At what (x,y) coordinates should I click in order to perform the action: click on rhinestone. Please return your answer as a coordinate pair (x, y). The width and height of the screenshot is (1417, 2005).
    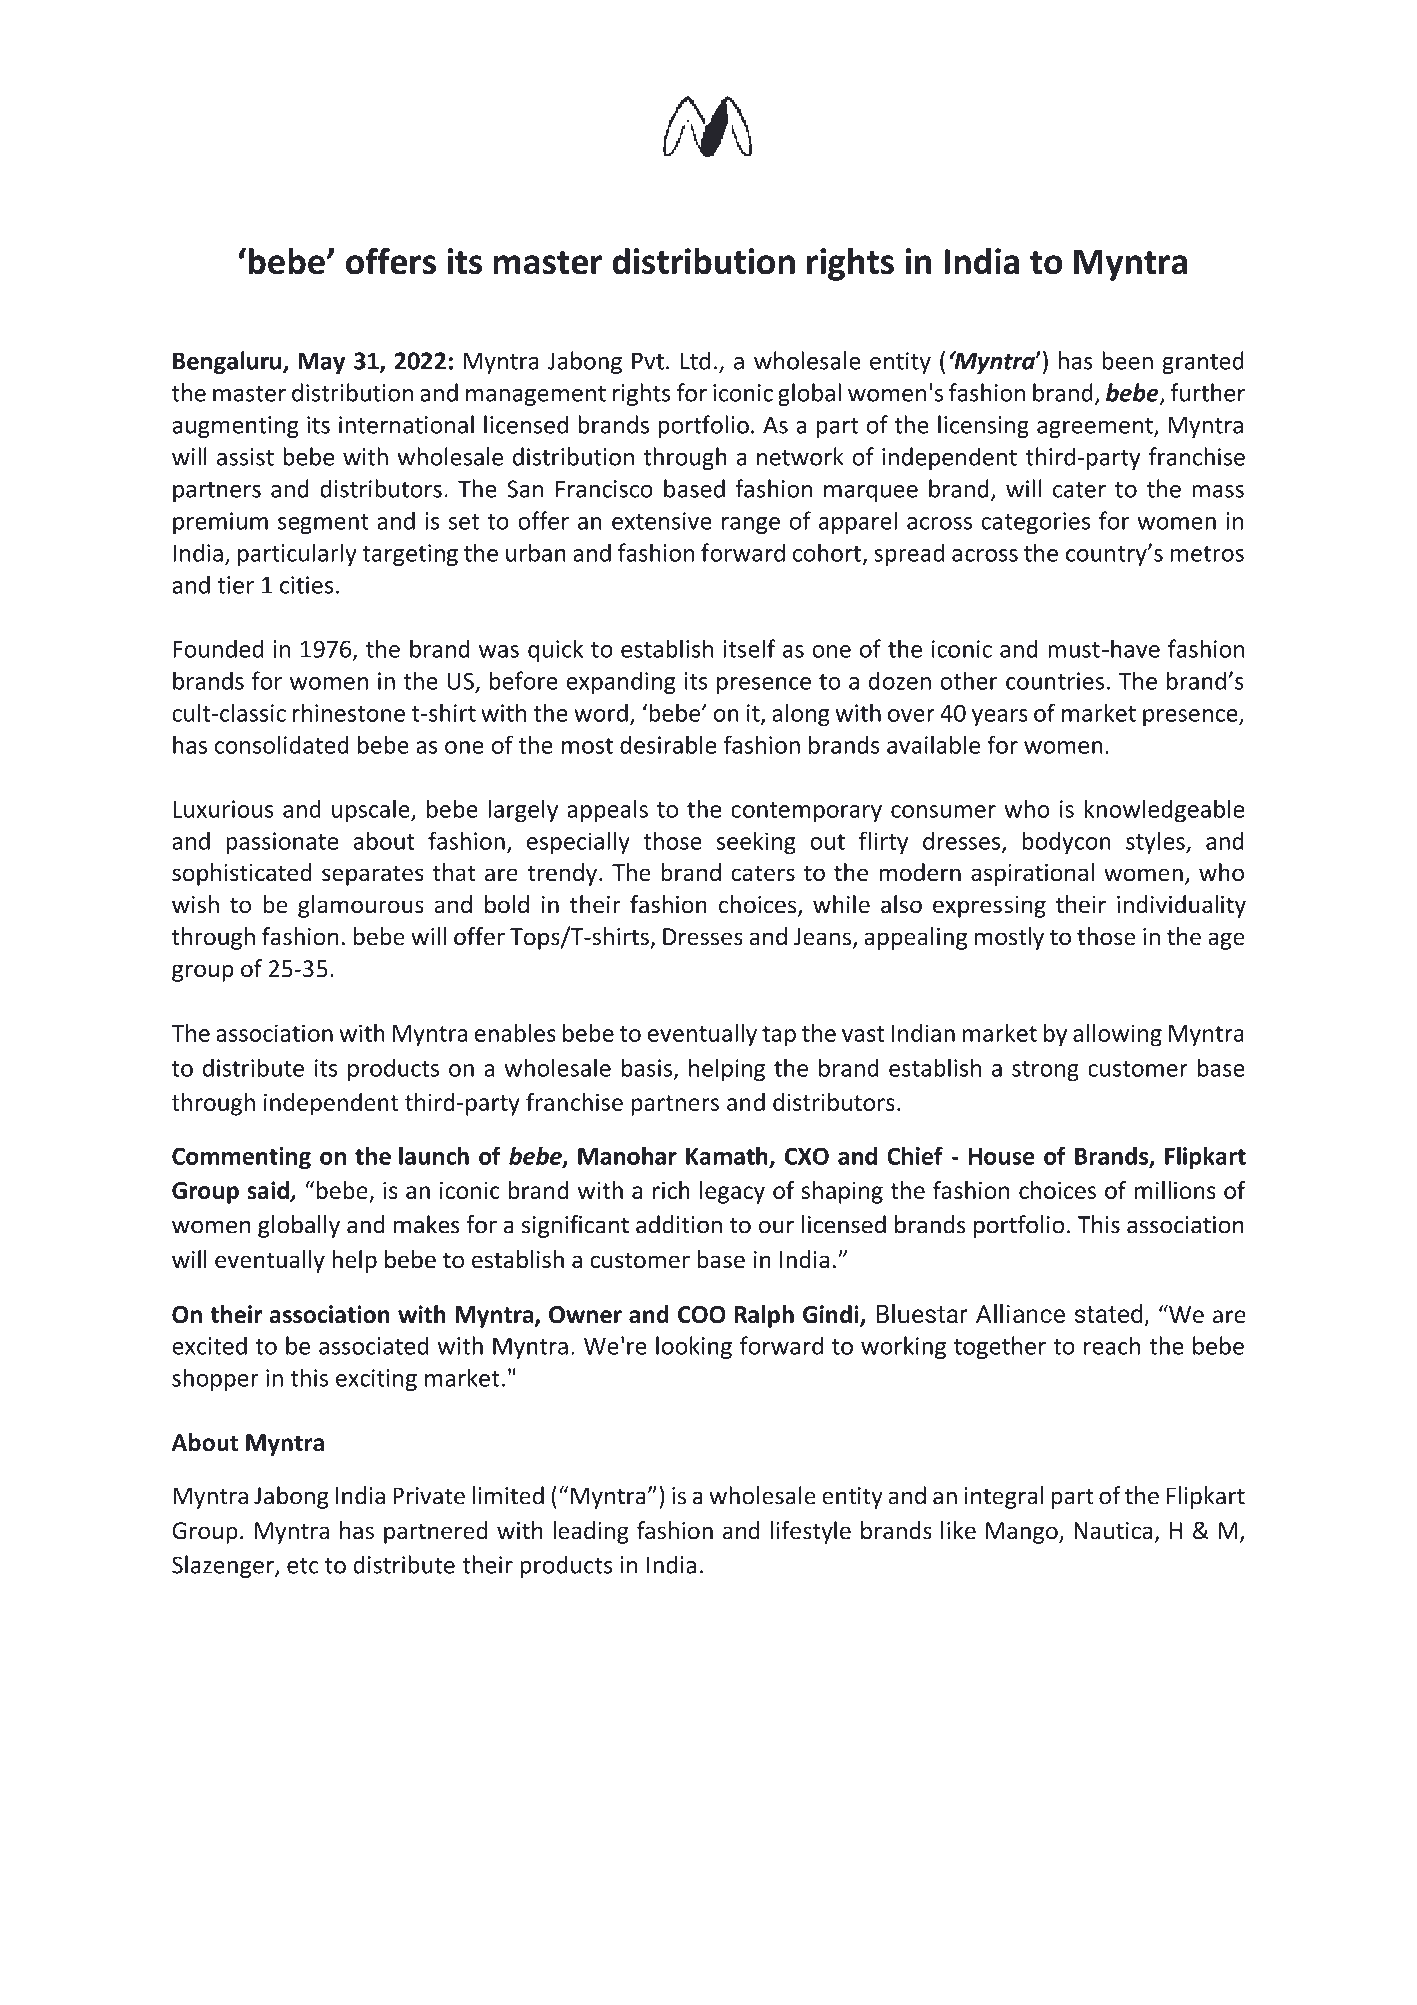
    Looking at the image, I should click on (349, 712).
